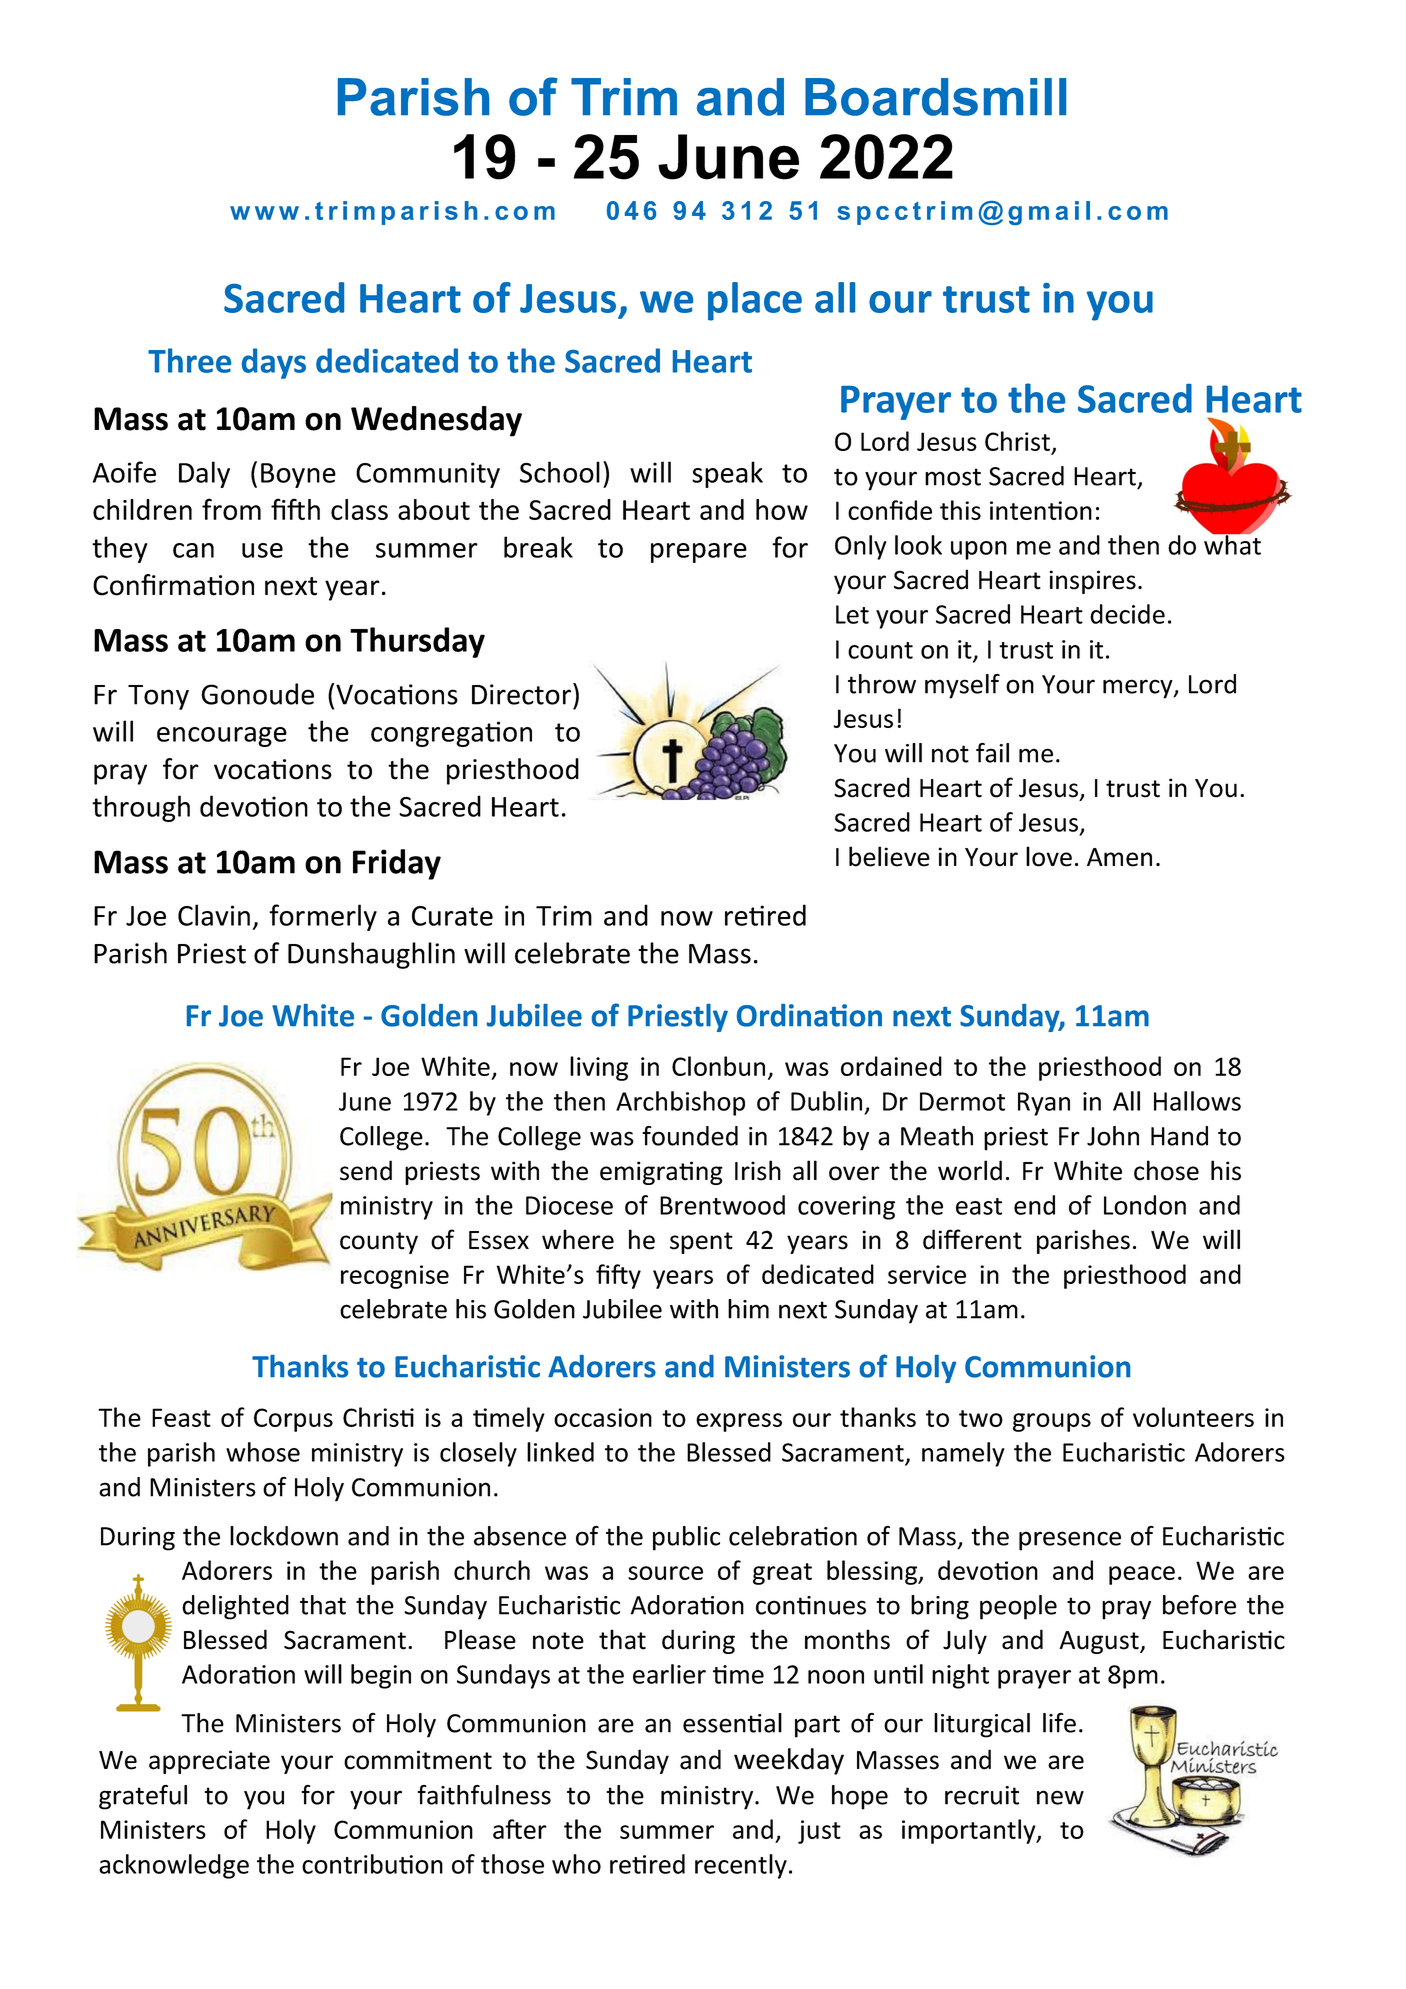  What do you see at coordinates (741, 1866) in the screenshot?
I see `recently` at bounding box center [741, 1866].
